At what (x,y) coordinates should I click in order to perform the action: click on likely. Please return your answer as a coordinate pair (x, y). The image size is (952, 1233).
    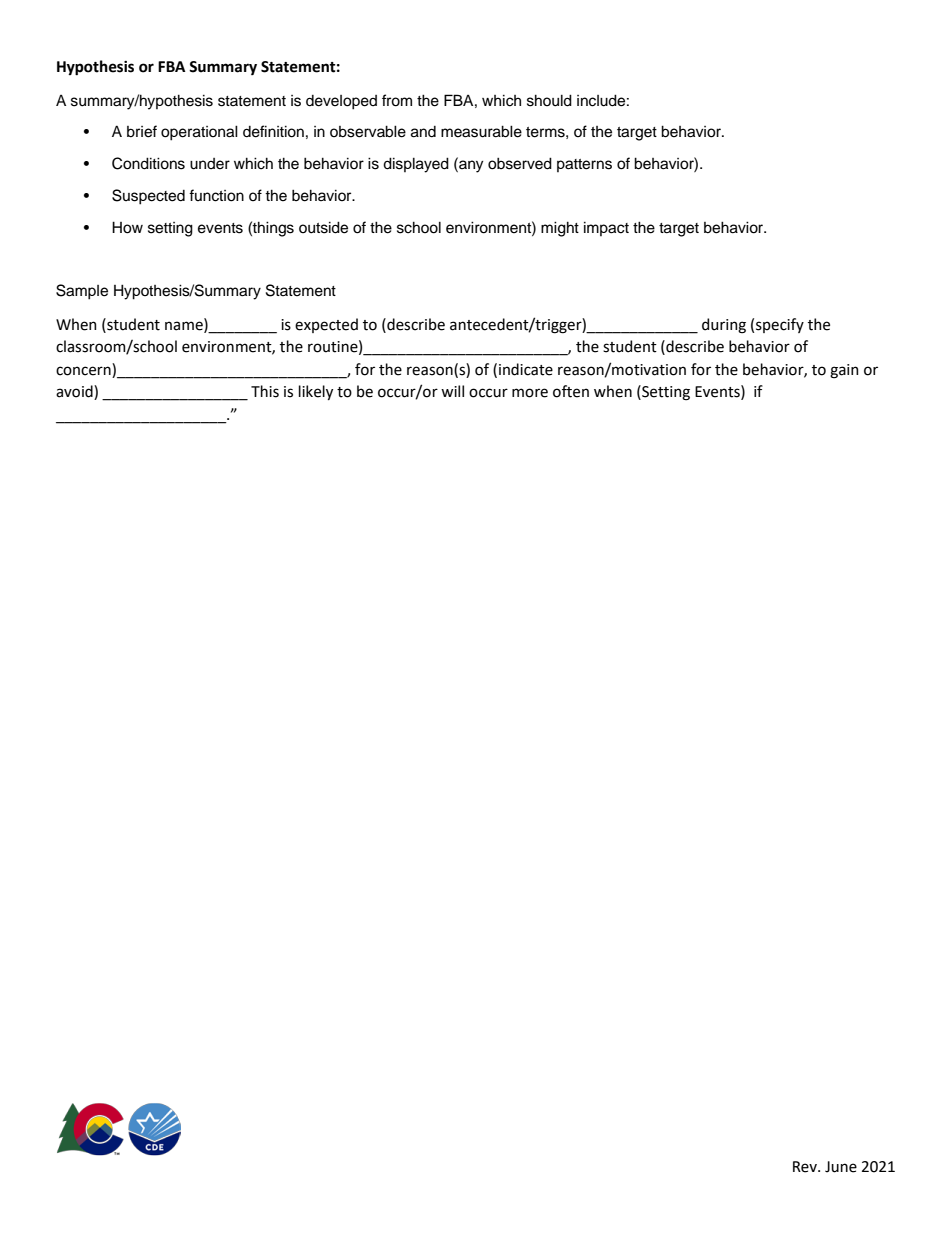
    Looking at the image, I should click on (316, 392).
